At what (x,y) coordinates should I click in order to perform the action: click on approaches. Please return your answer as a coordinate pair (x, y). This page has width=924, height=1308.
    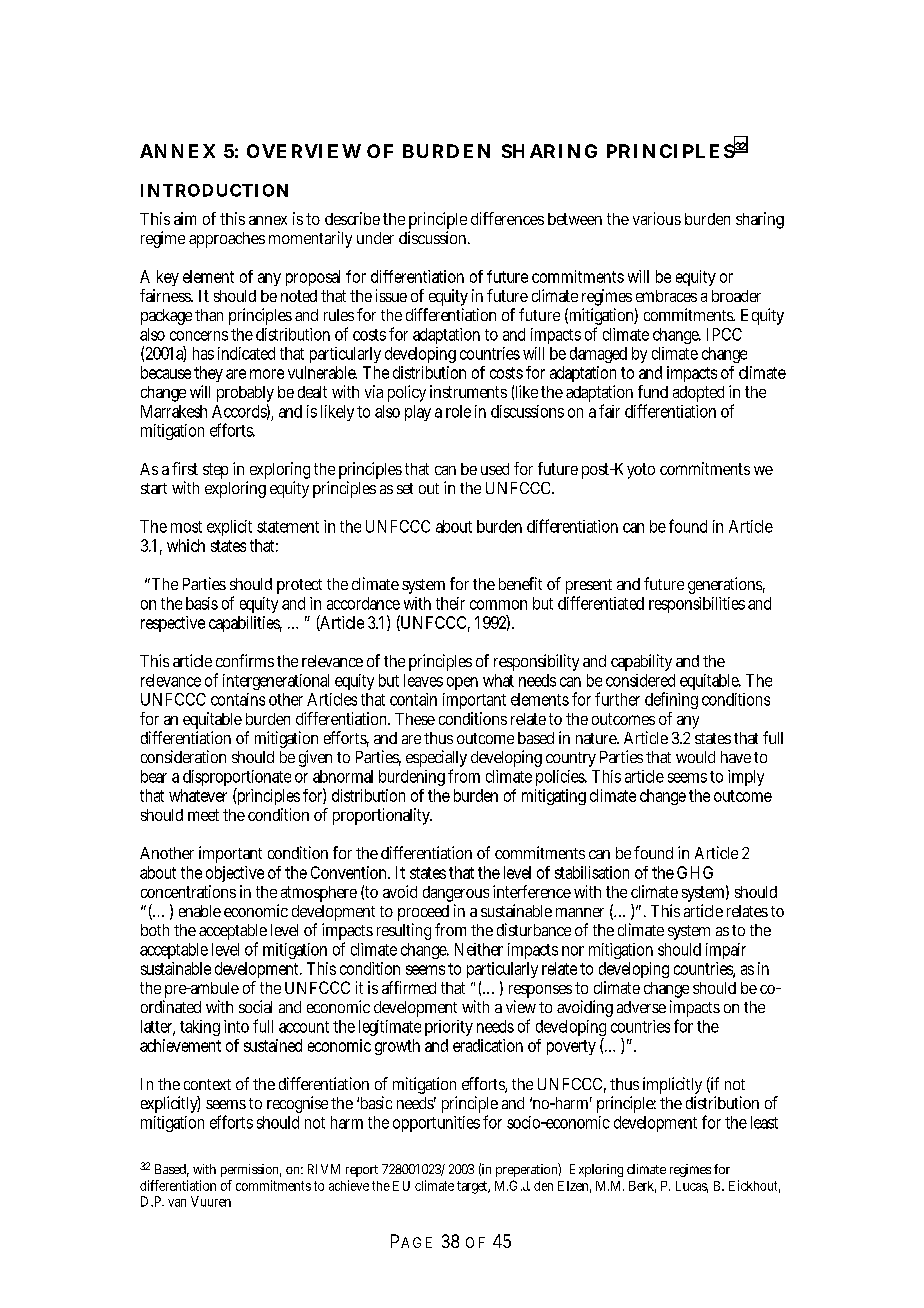
    Looking at the image, I should click on (227, 240).
